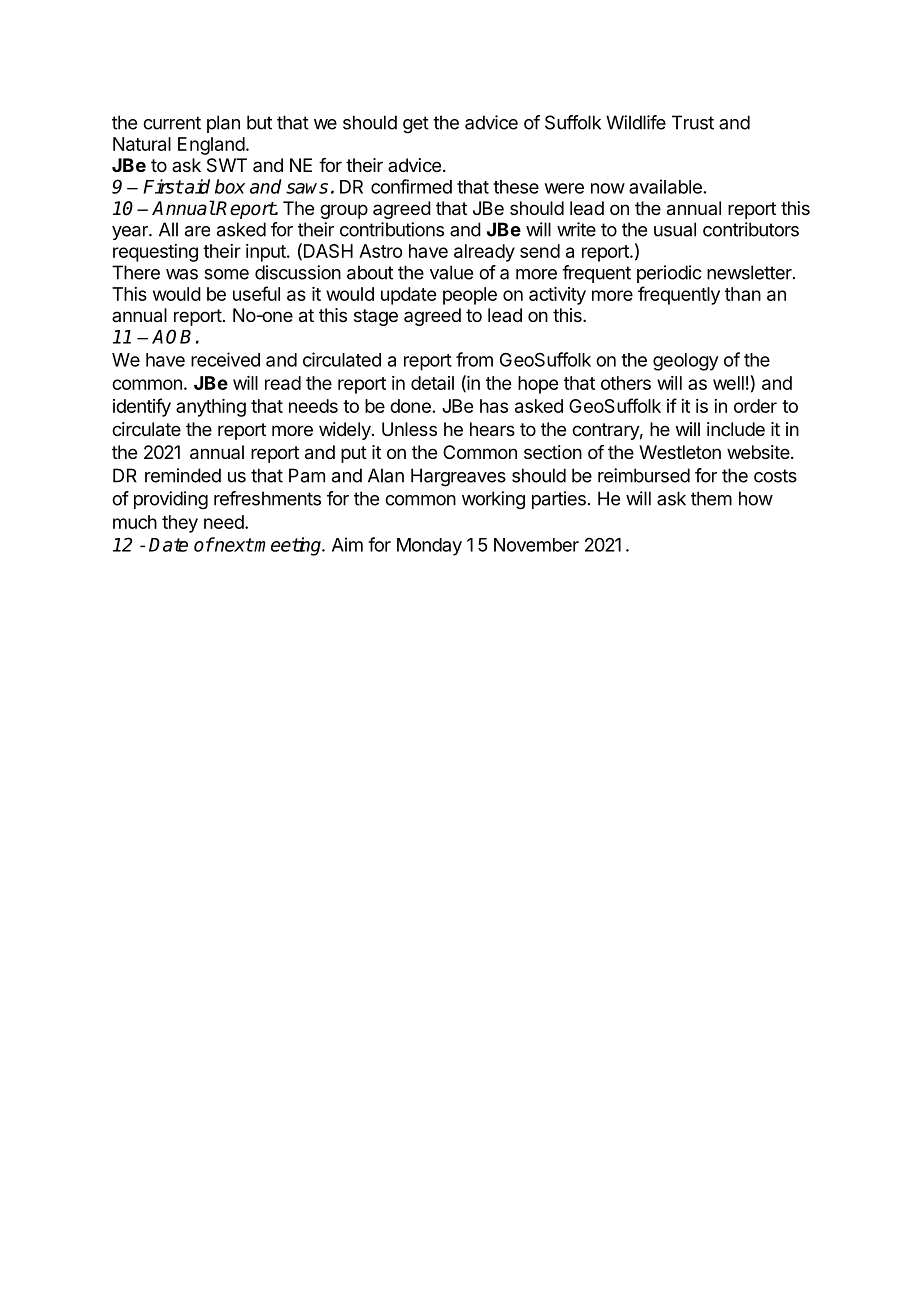  What do you see at coordinates (711, 498) in the screenshot?
I see `them` at bounding box center [711, 498].
